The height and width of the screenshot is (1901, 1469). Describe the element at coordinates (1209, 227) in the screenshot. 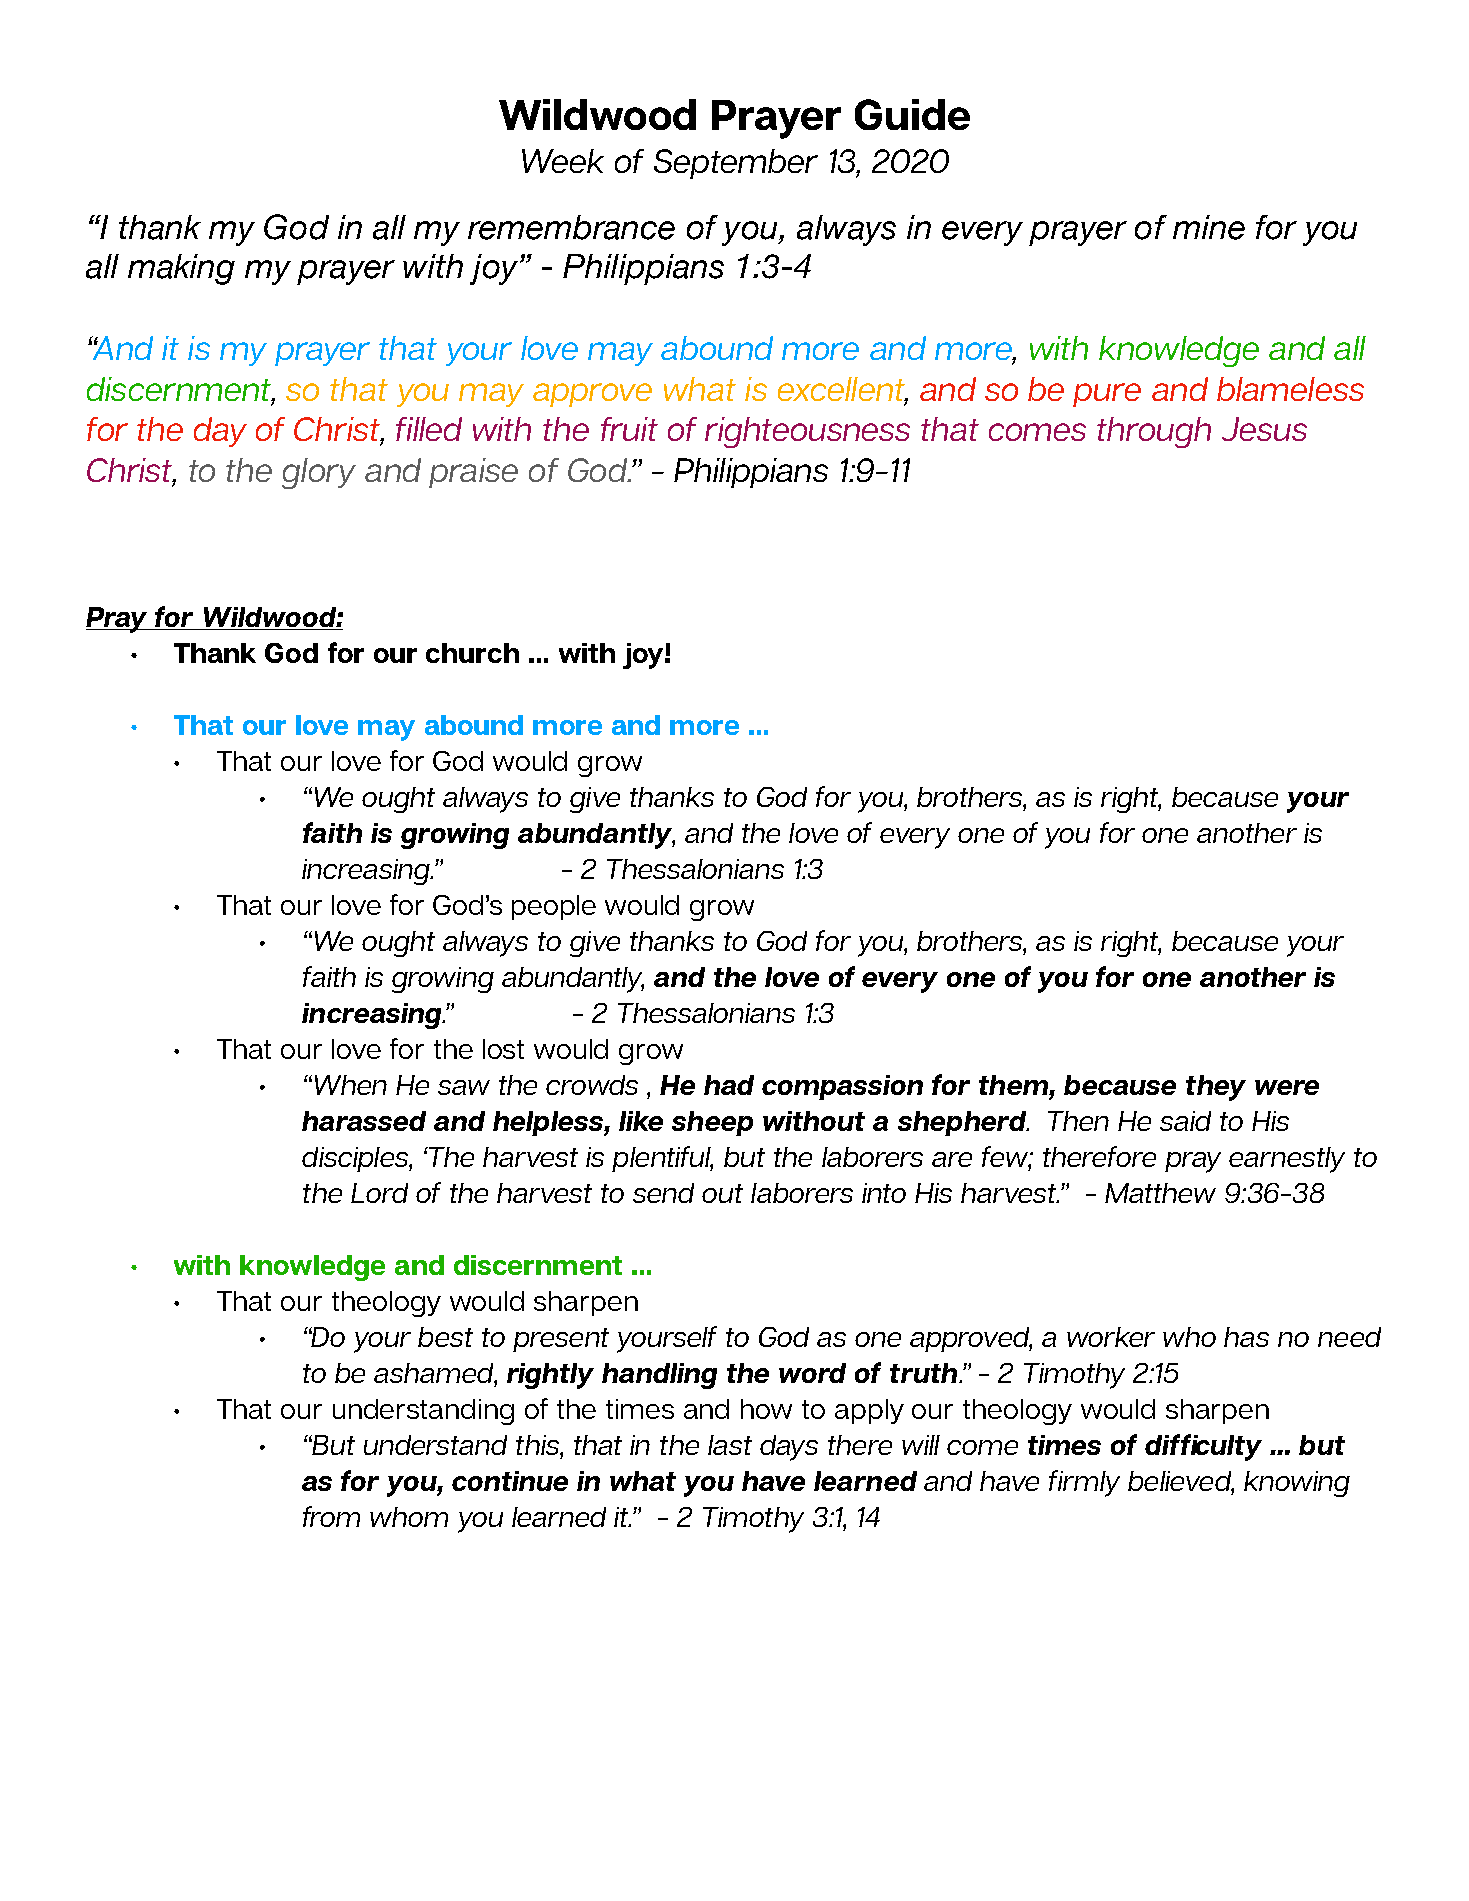

I see `mine` at that location.
